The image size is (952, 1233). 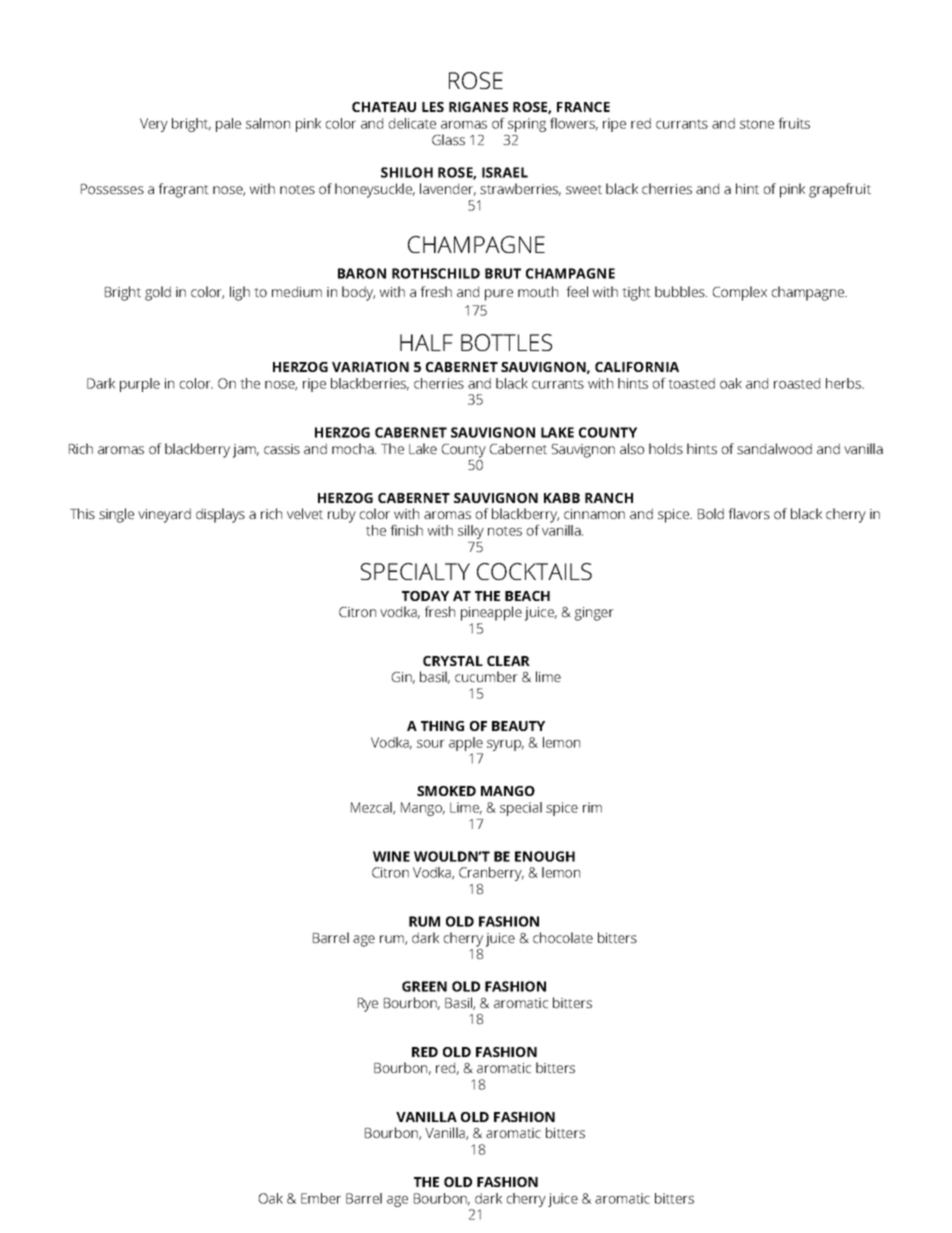 What do you see at coordinates (563, 937) in the screenshot?
I see `chocolate` at bounding box center [563, 937].
